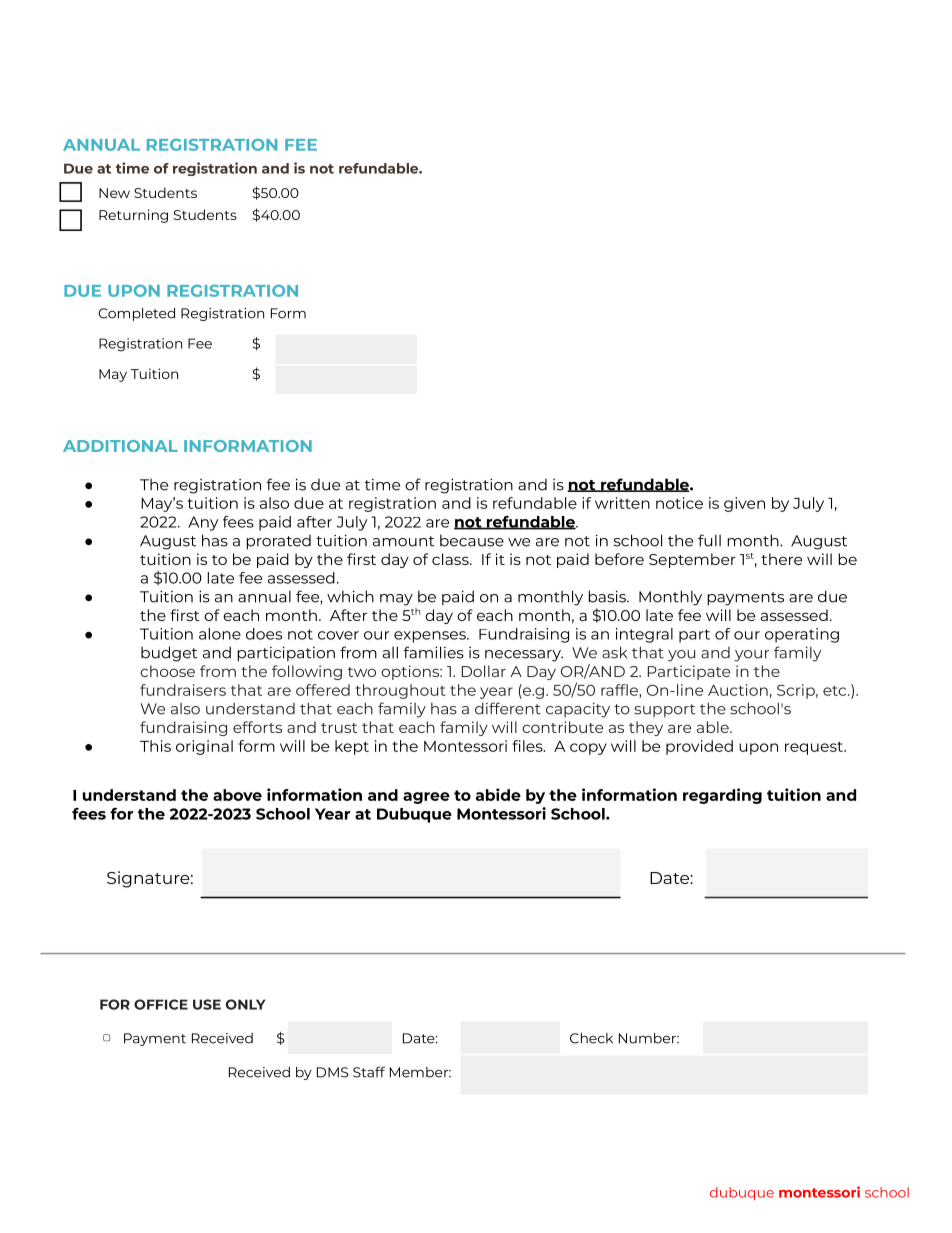 The height and width of the screenshot is (1233, 952). I want to click on expenses, so click(431, 637).
